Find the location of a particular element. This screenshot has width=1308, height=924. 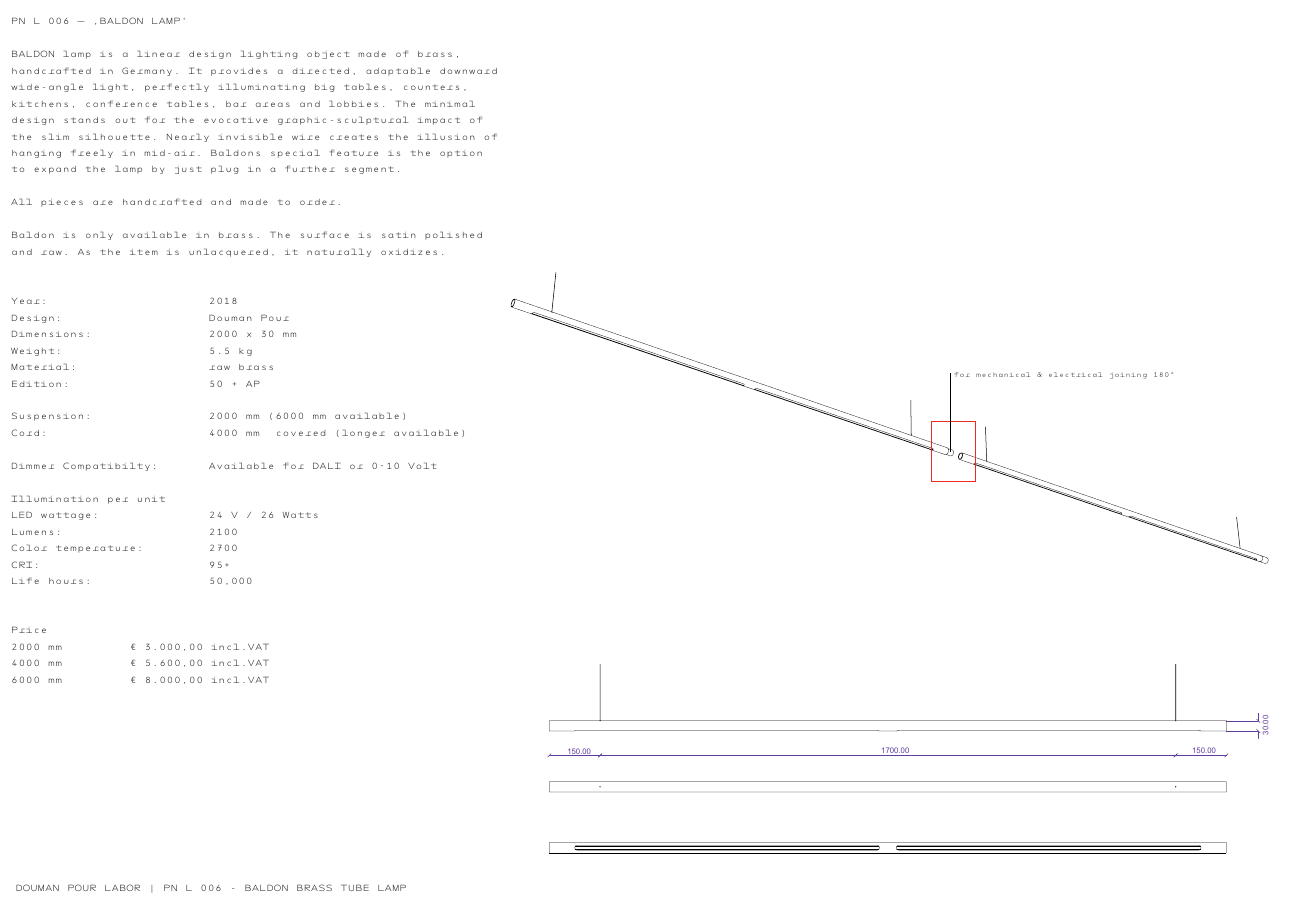

perfectly is located at coordinates (177, 87).
